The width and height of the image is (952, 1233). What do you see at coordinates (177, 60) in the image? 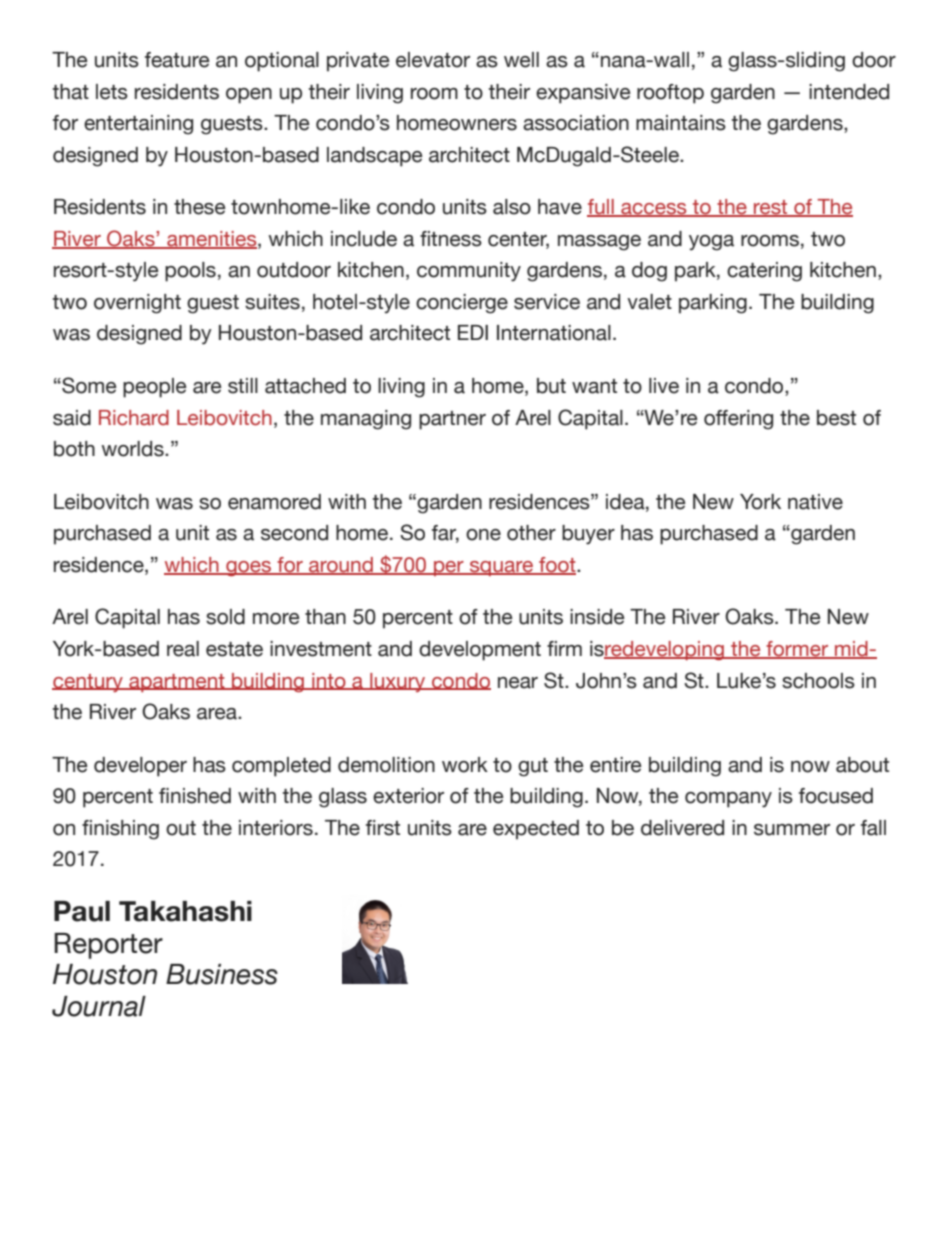
I see `feature` at bounding box center [177, 60].
